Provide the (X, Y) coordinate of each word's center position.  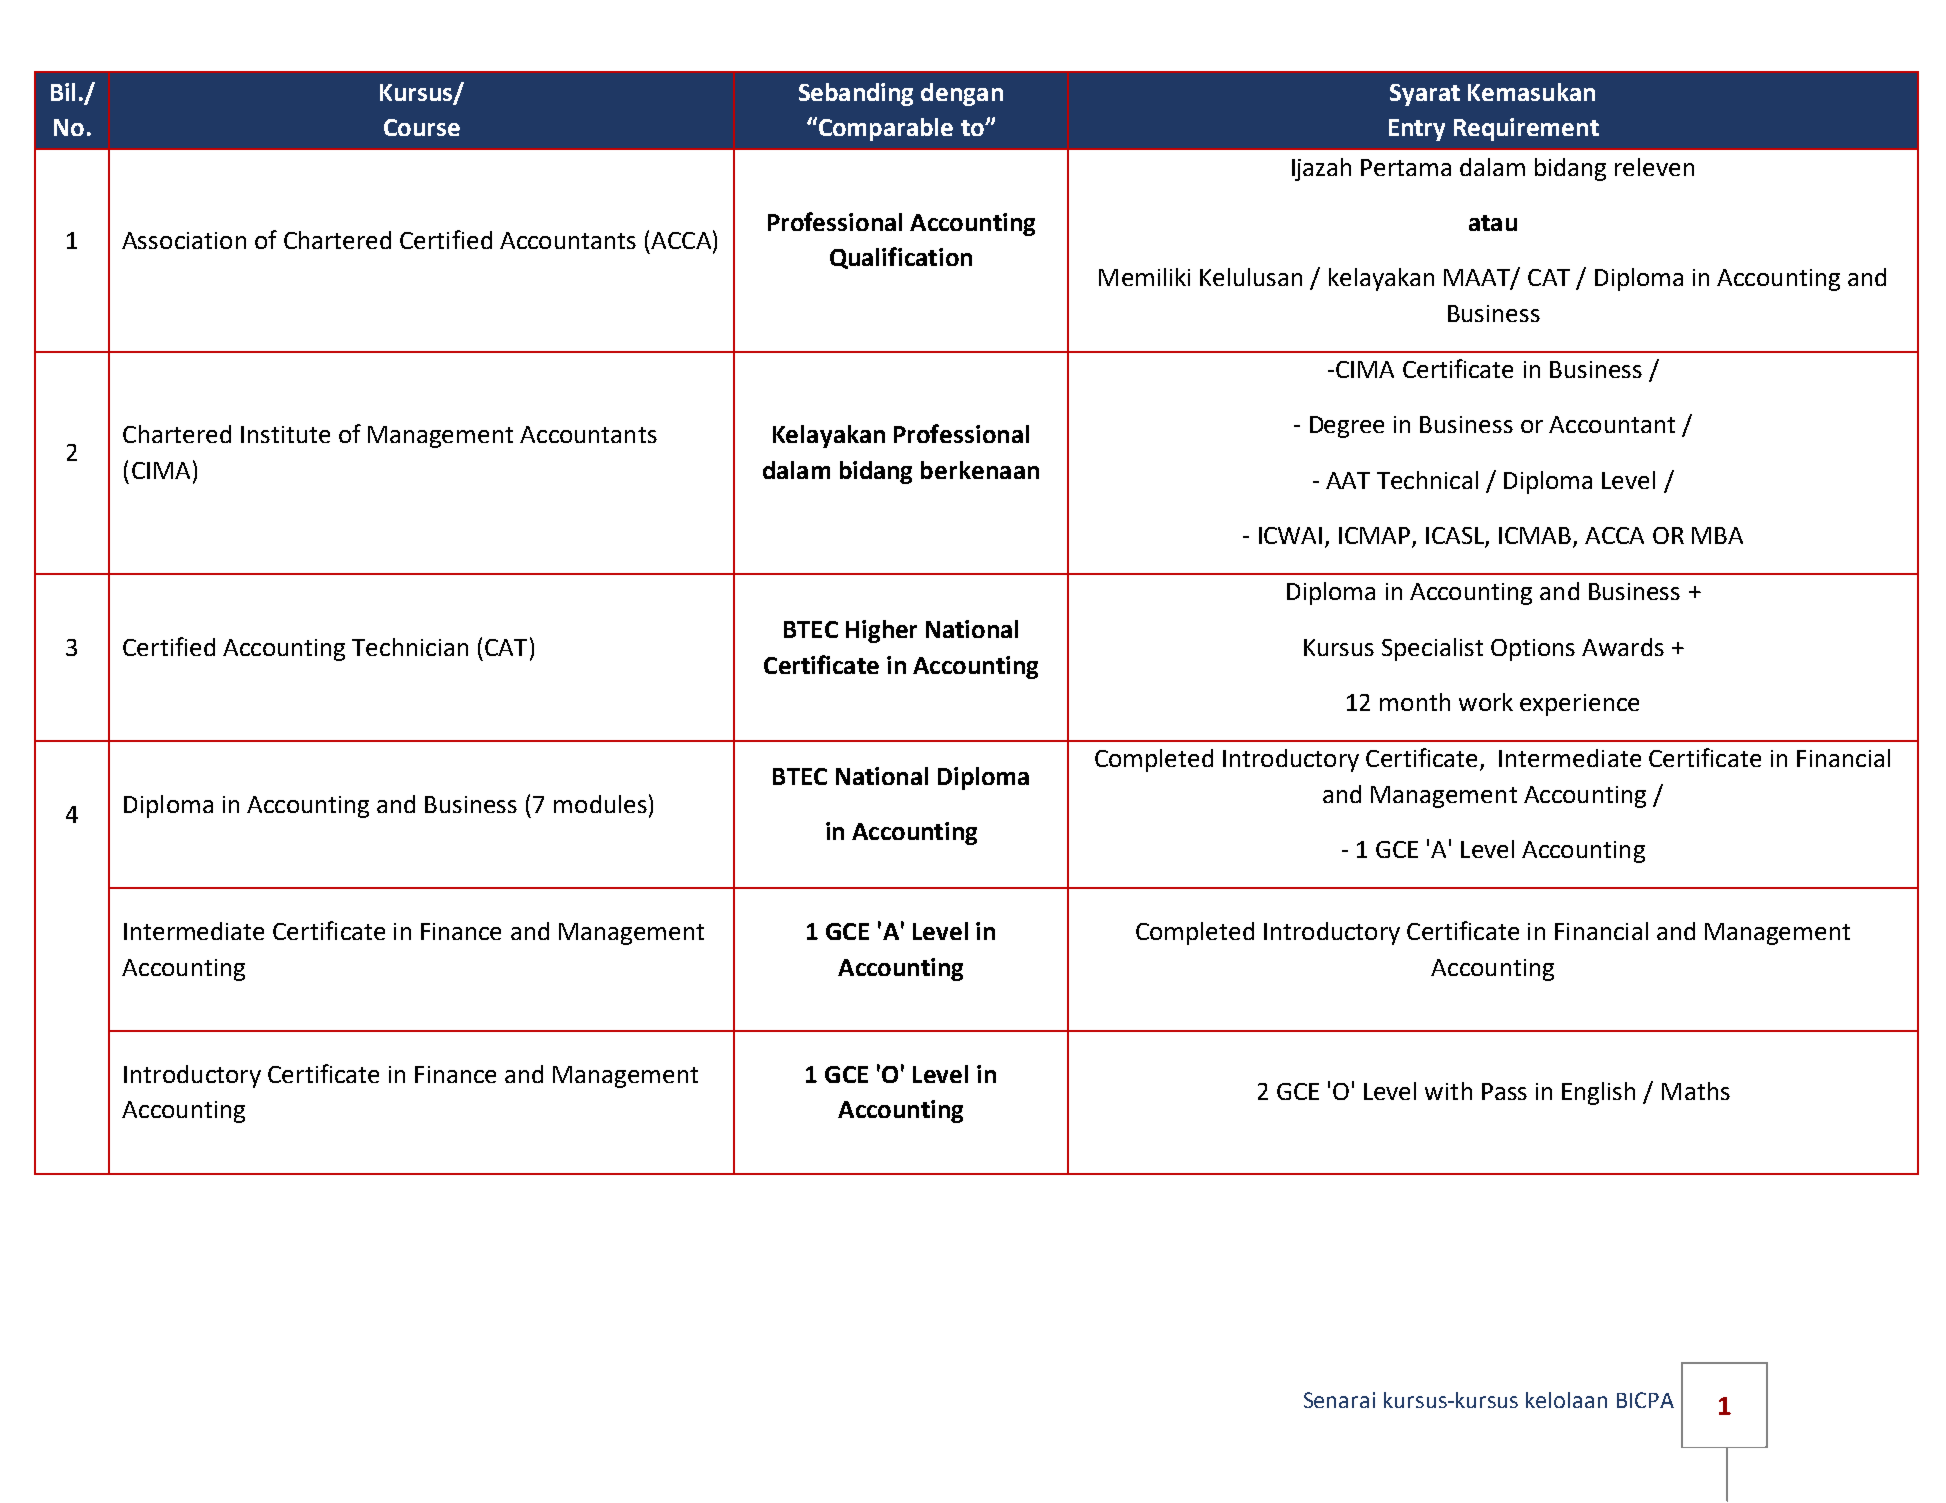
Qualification (901, 258)
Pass (1504, 1091)
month (1415, 702)
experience (1579, 705)
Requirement (1526, 129)
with (1448, 1091)
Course (422, 127)
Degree (1347, 427)
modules (600, 804)
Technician (410, 647)
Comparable (886, 129)
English (1598, 1093)
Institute (285, 434)
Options (1533, 650)
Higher (881, 631)
